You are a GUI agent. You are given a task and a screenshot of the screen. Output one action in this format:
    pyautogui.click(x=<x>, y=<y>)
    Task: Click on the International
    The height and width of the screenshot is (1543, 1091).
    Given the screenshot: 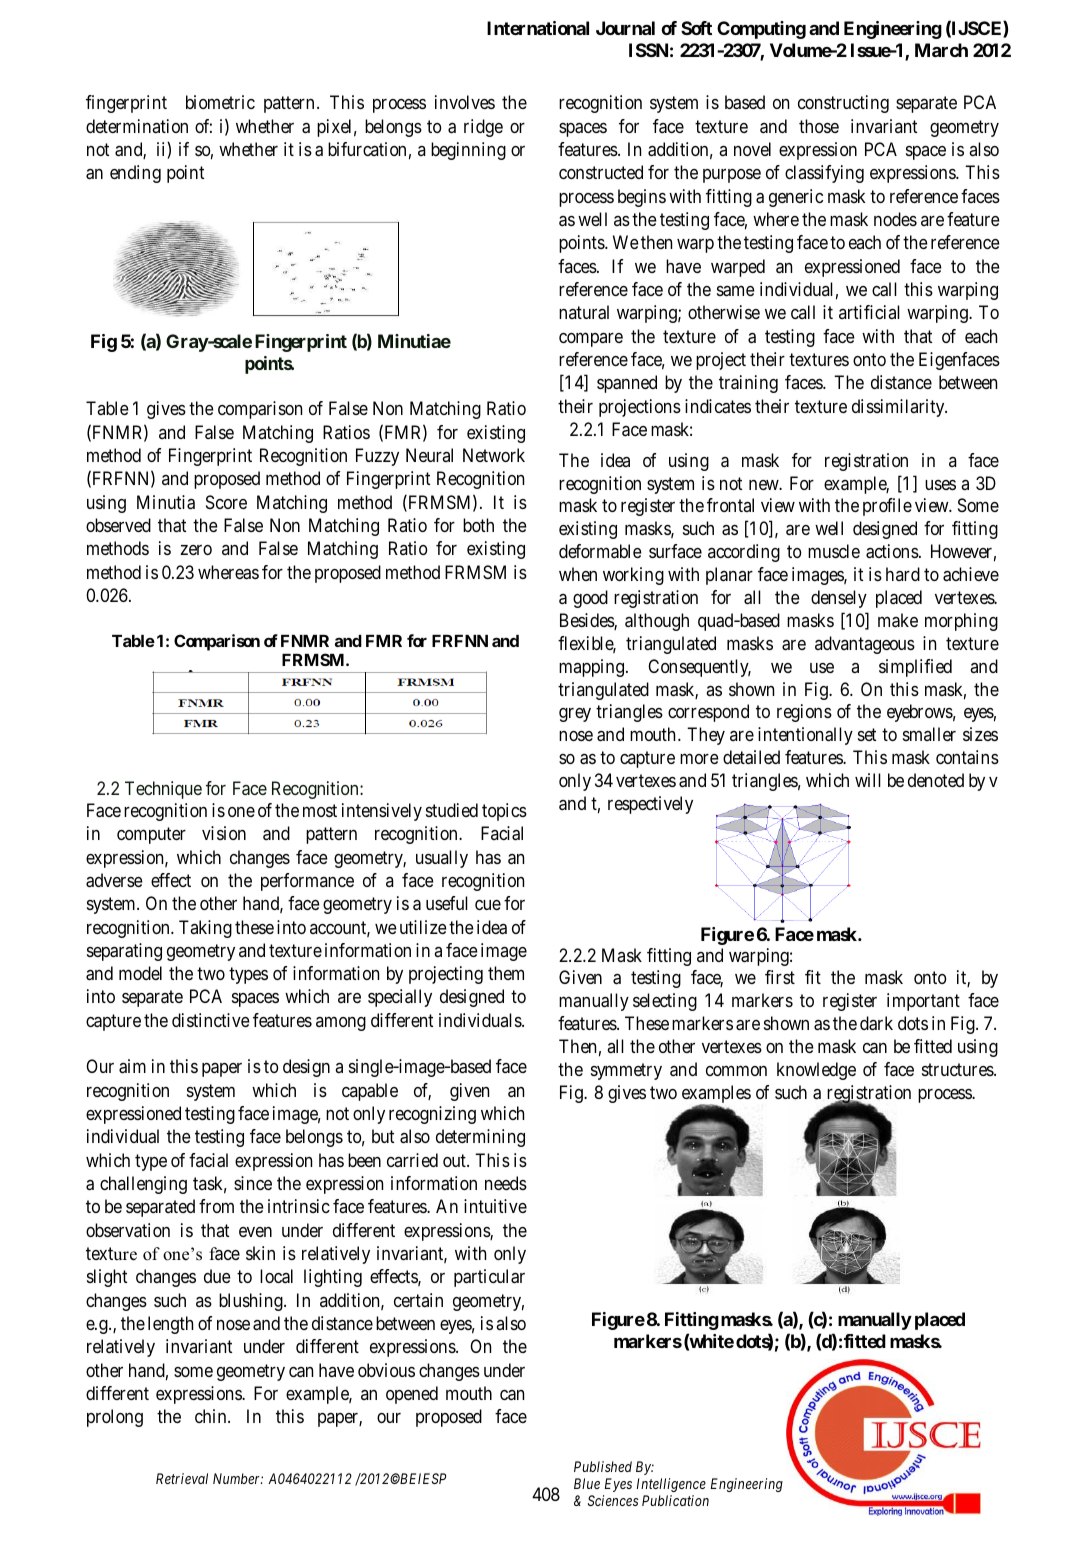 What is the action you would take?
    pyautogui.click(x=538, y=28)
